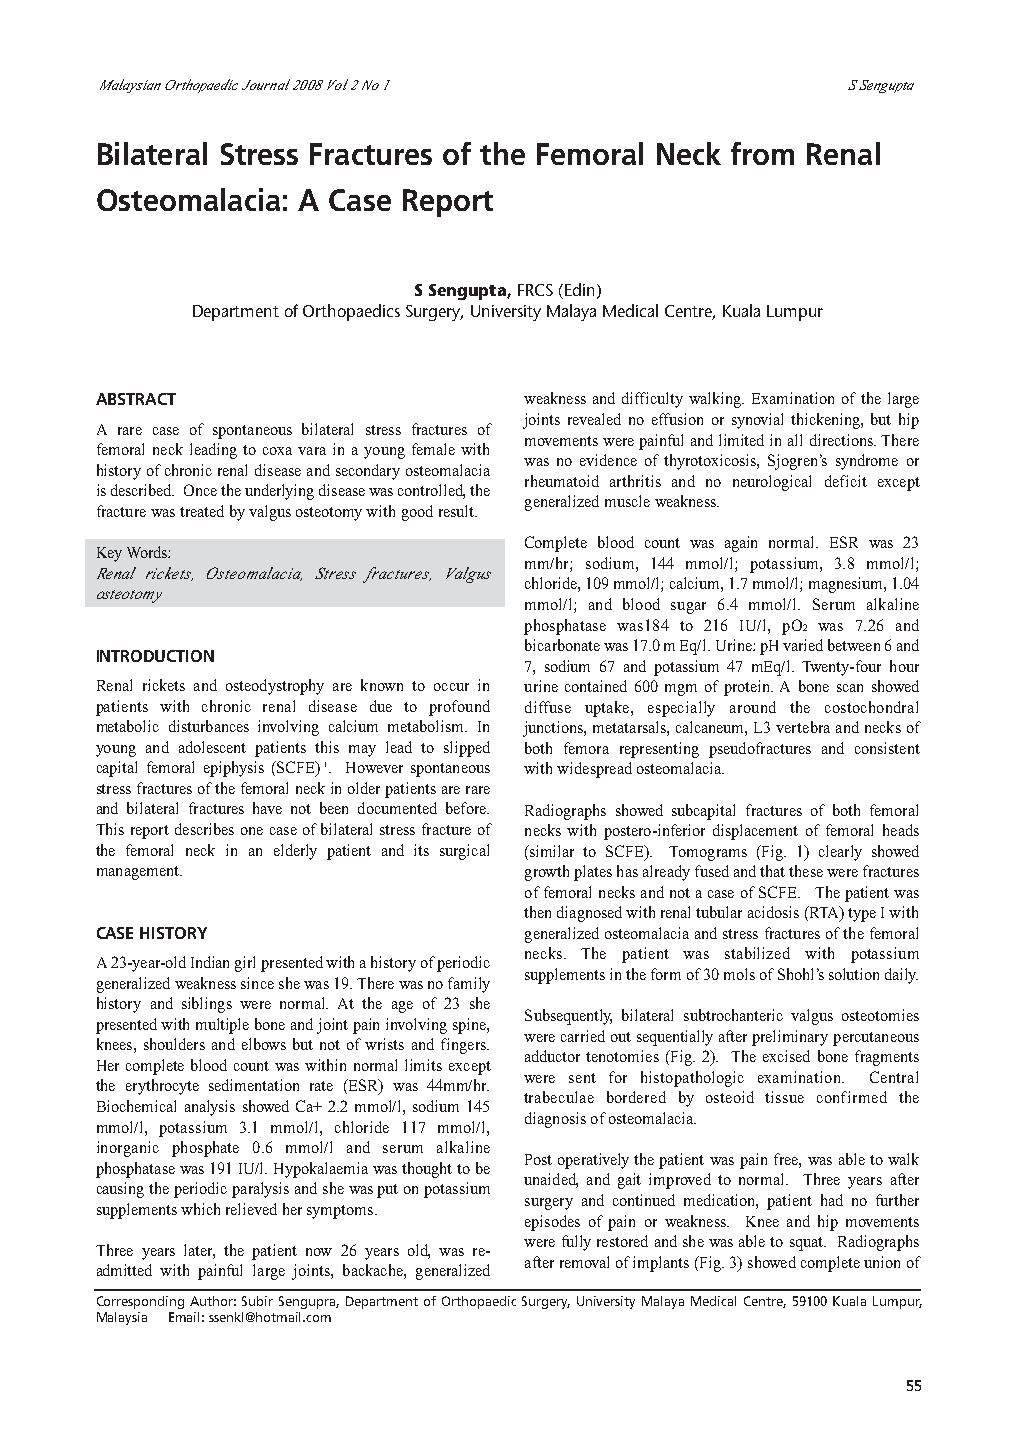  What do you see at coordinates (552, 1223) in the document?
I see `episodes` at bounding box center [552, 1223].
